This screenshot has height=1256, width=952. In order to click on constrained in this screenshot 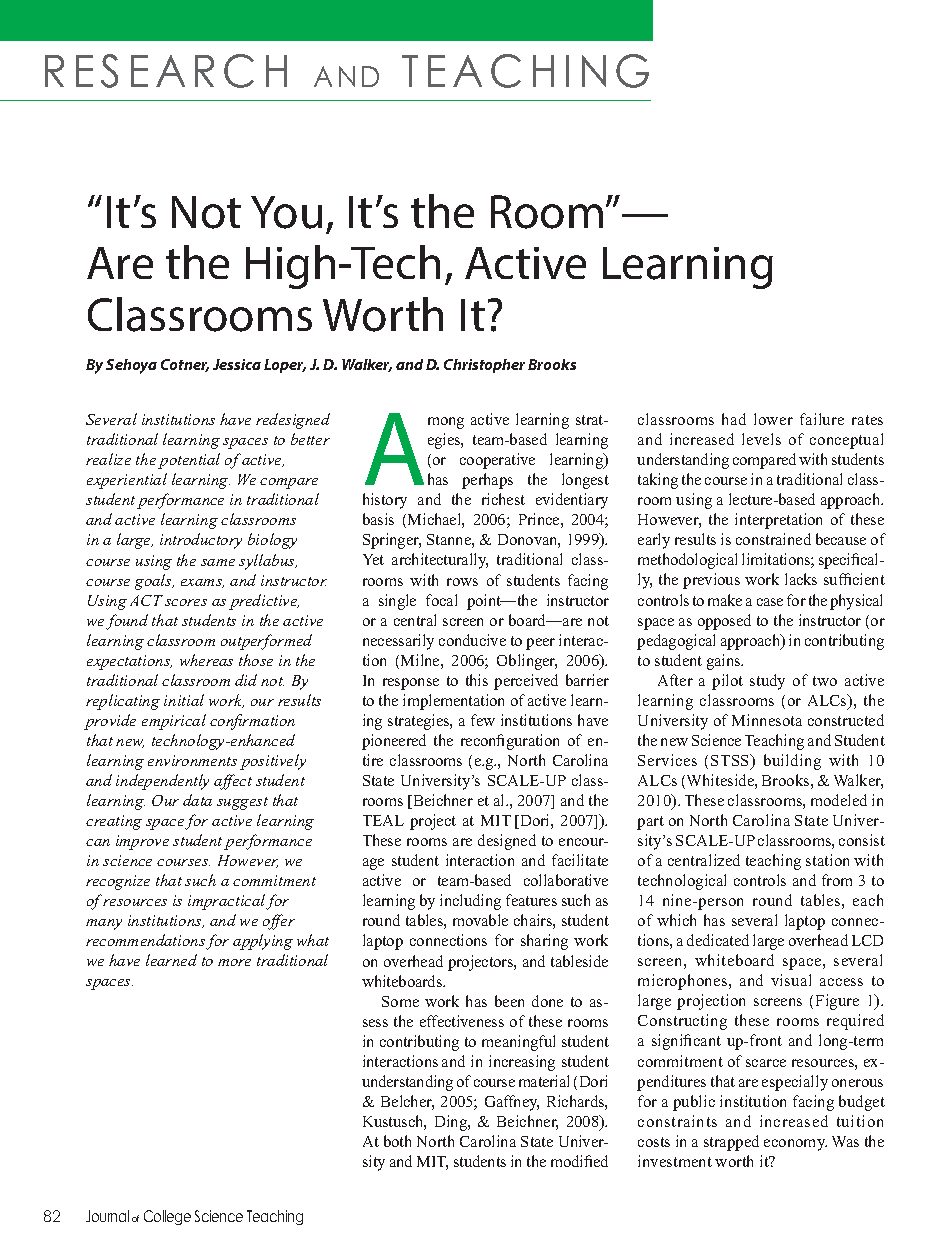, I will do `click(773, 539)`.
